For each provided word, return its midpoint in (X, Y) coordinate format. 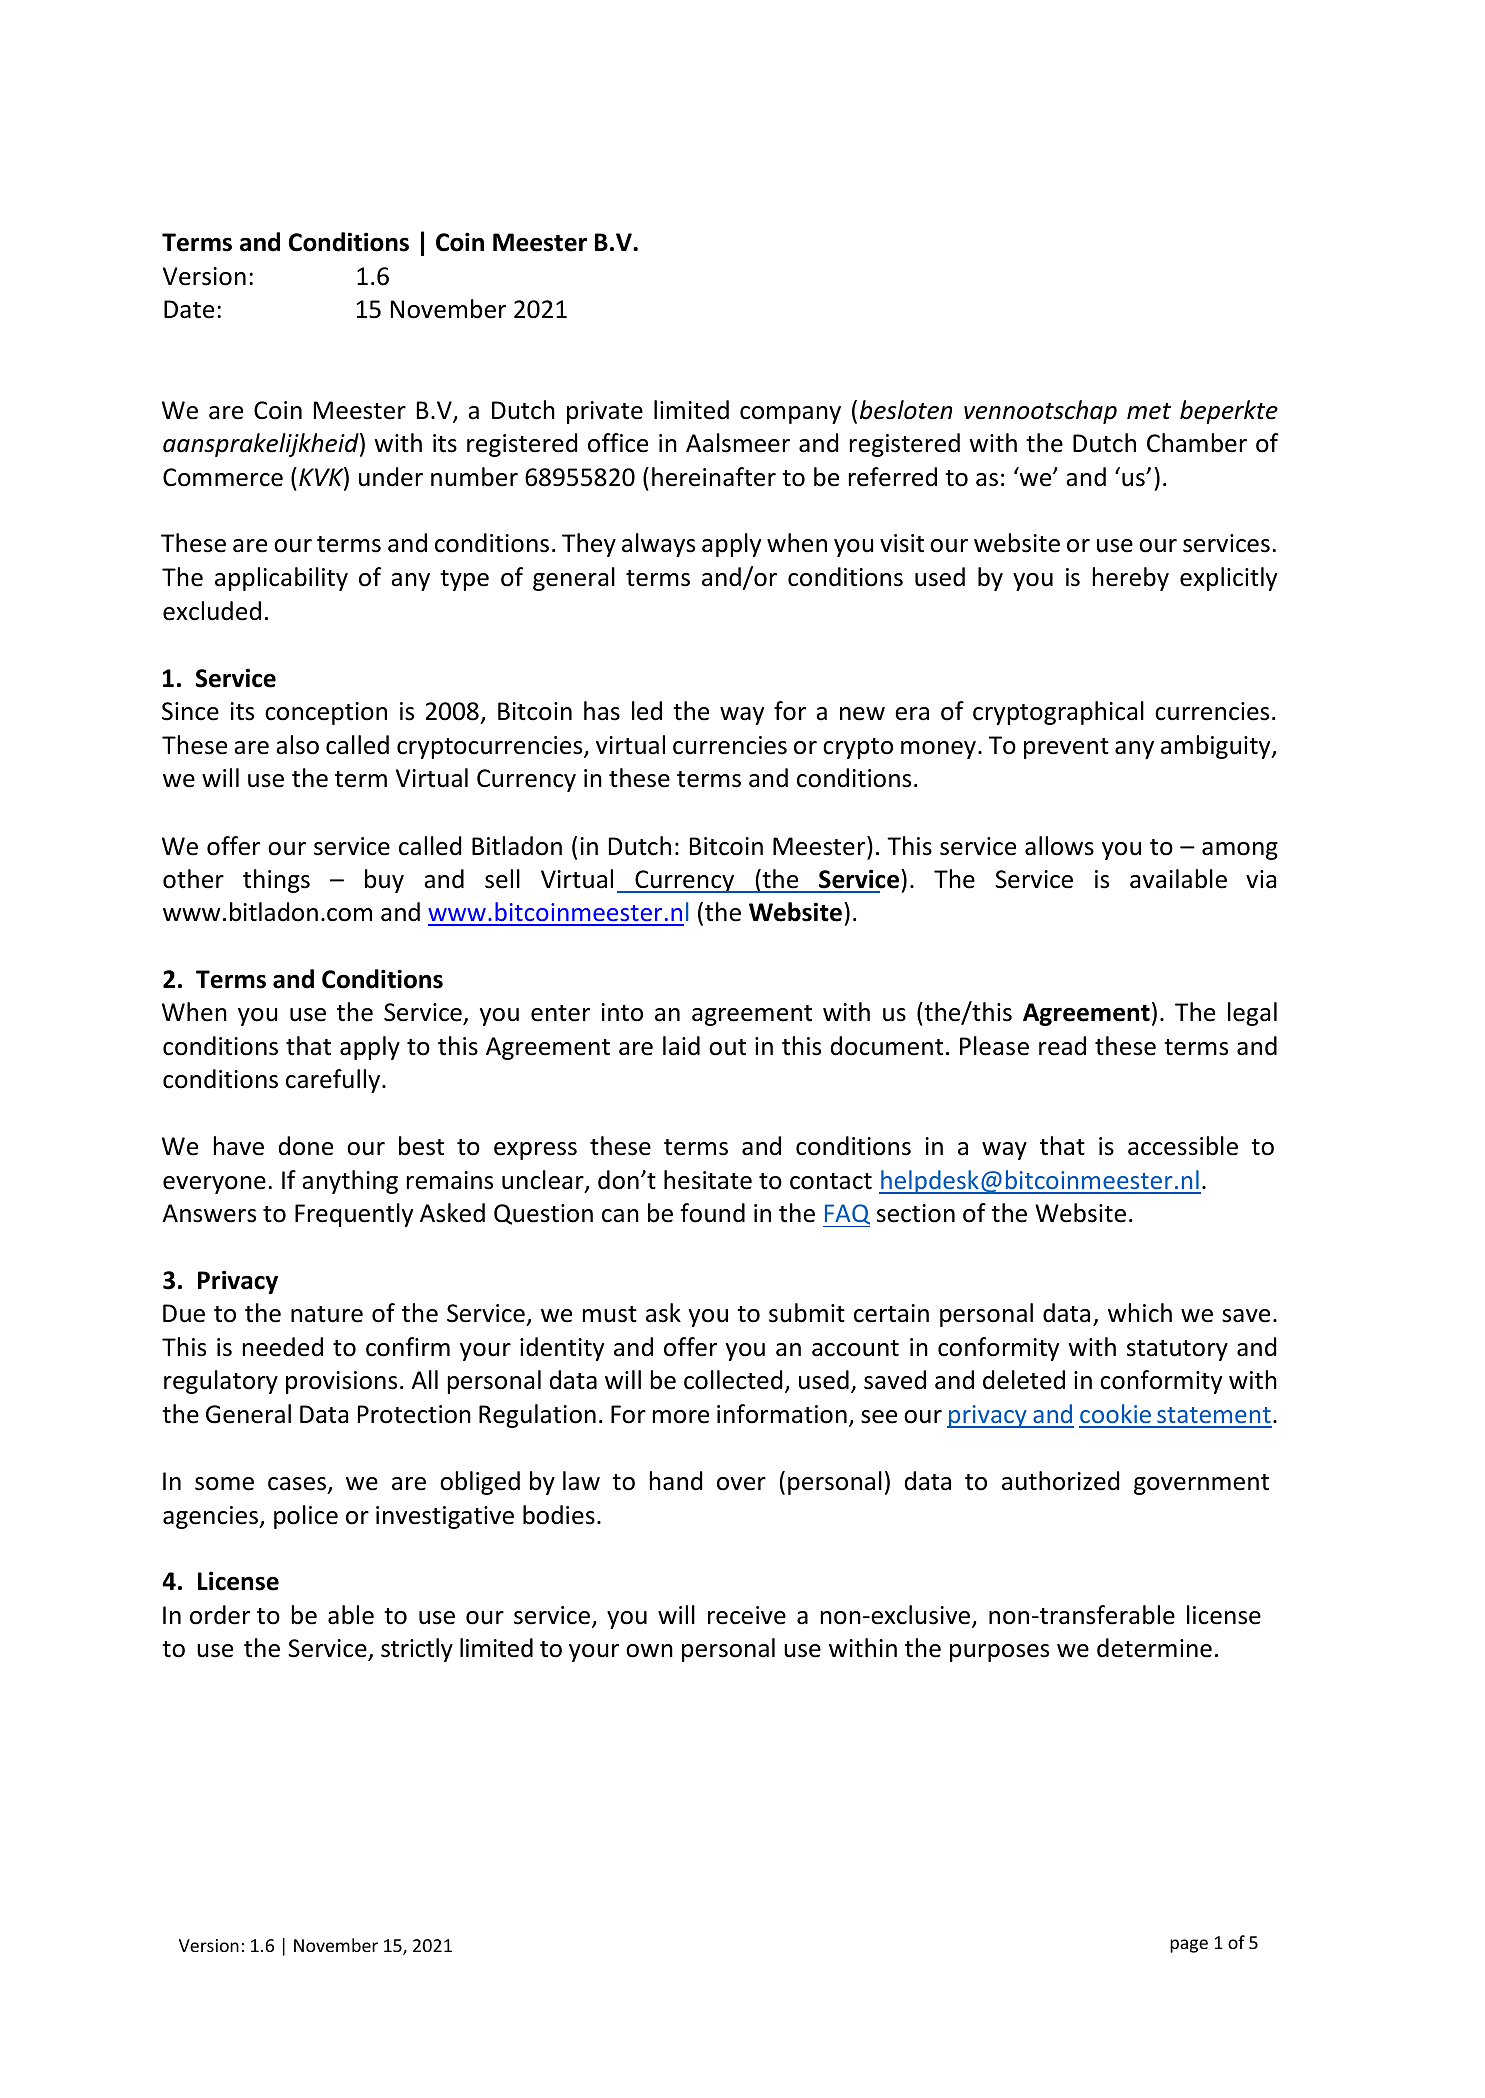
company (790, 415)
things (276, 881)
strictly (417, 1650)
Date (189, 309)
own (649, 1651)
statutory (1177, 1350)
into (622, 1012)
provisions (341, 1382)
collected (733, 1380)
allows (1059, 846)
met (1149, 411)
